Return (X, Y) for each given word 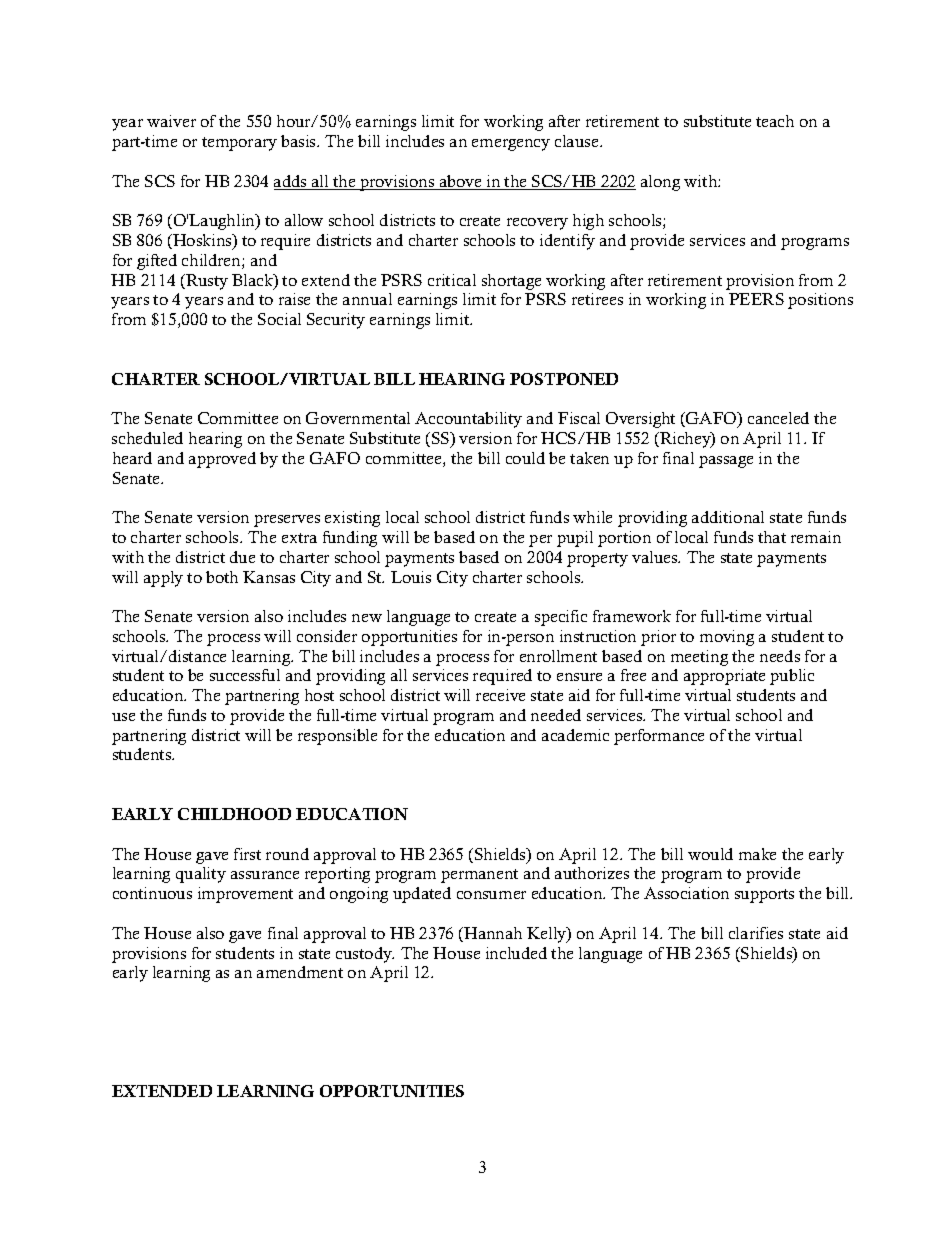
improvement (245, 895)
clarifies (756, 933)
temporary (239, 144)
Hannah (492, 934)
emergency (511, 145)
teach (775, 121)
